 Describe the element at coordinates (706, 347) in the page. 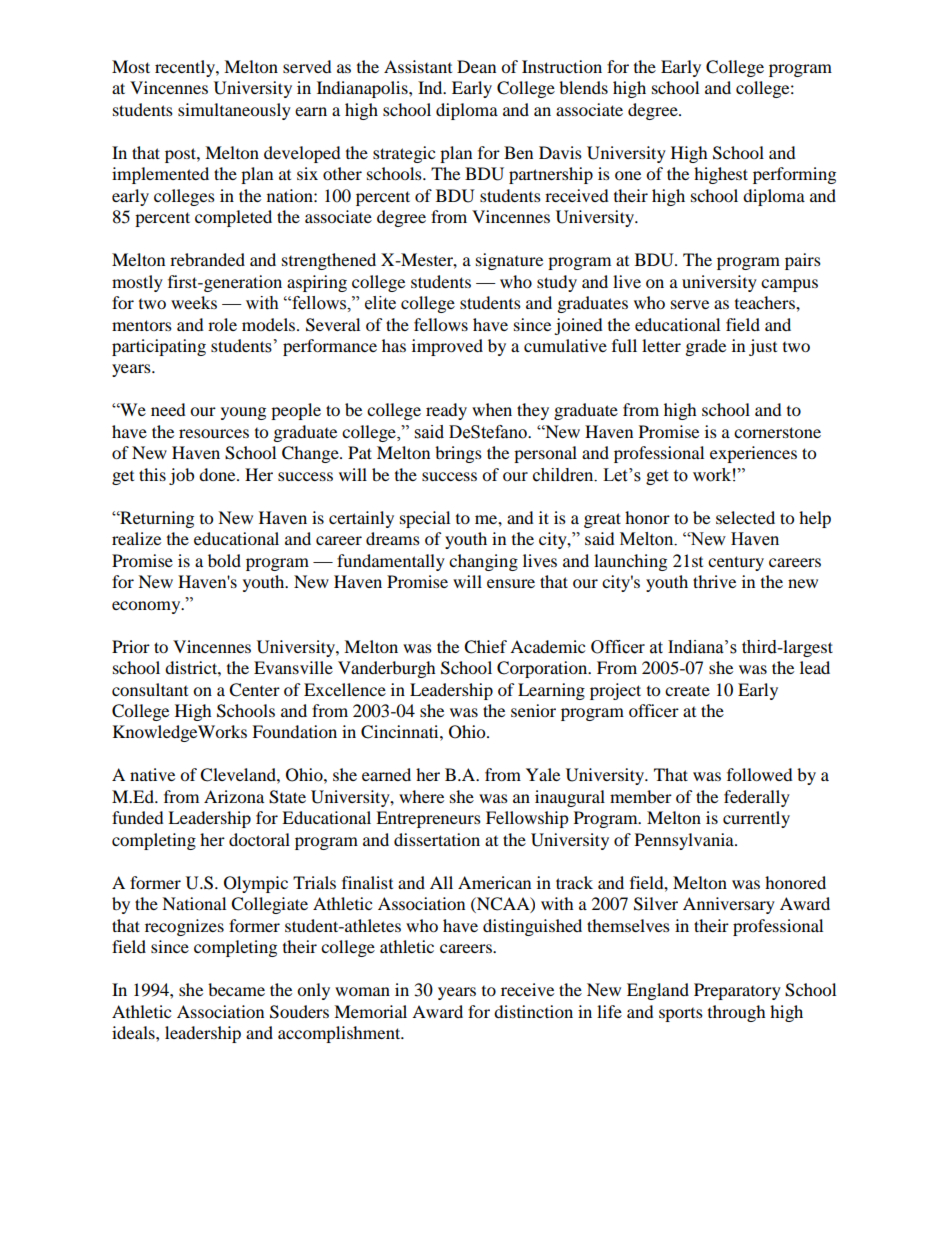

I see `grade` at that location.
